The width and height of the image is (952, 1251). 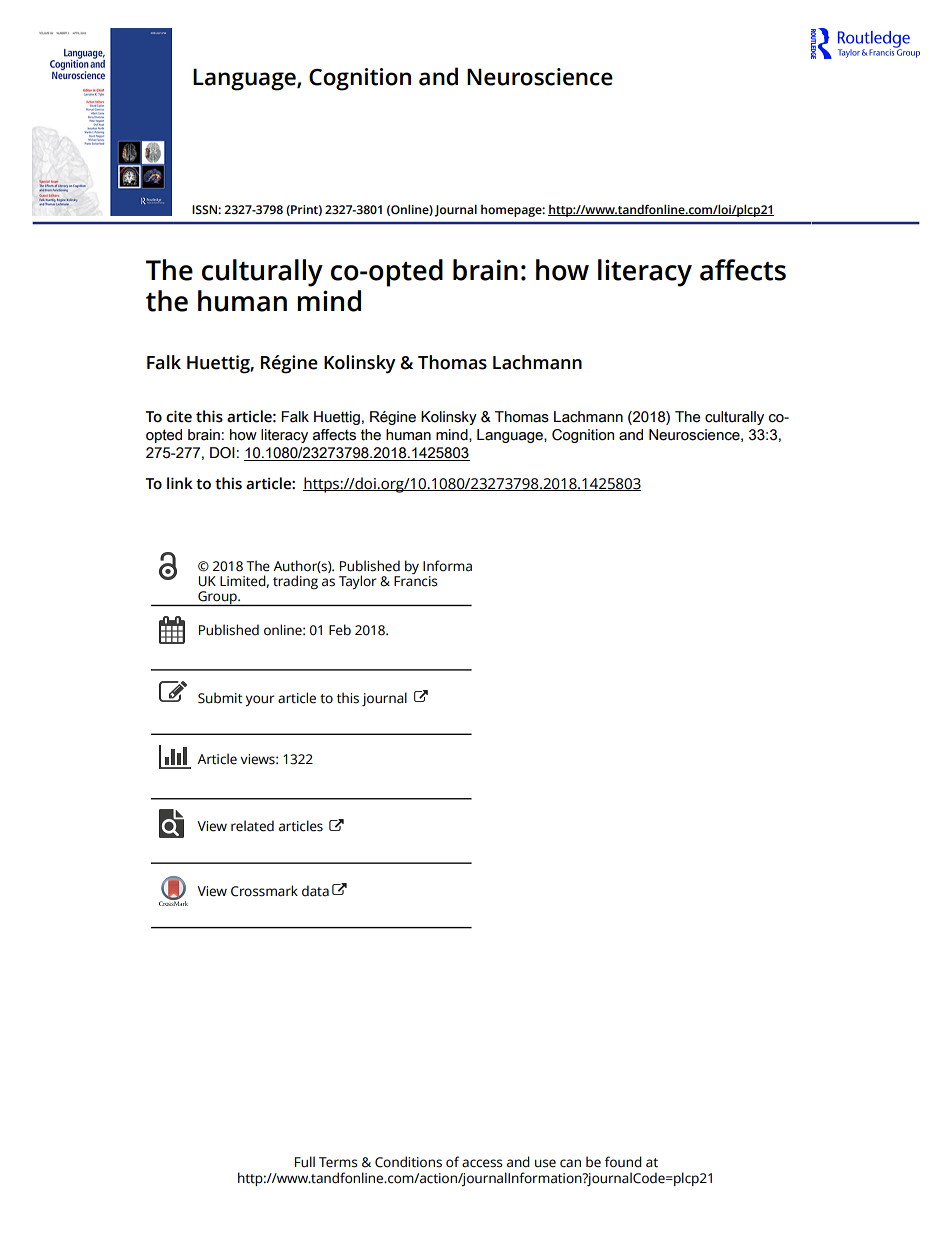 What do you see at coordinates (260, 700) in the image?
I see `your` at bounding box center [260, 700].
